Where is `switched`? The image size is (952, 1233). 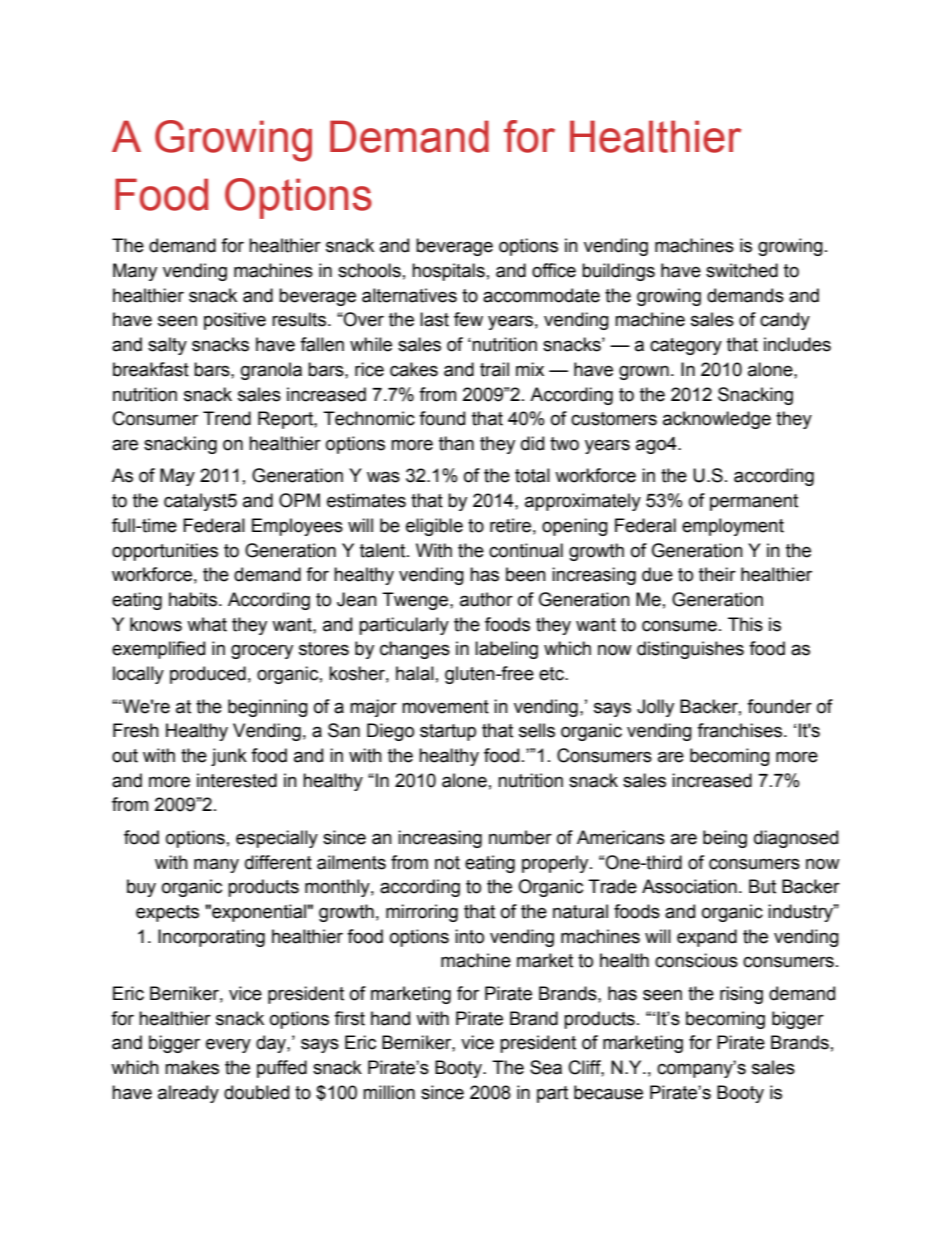 switched is located at coordinates (742, 270).
